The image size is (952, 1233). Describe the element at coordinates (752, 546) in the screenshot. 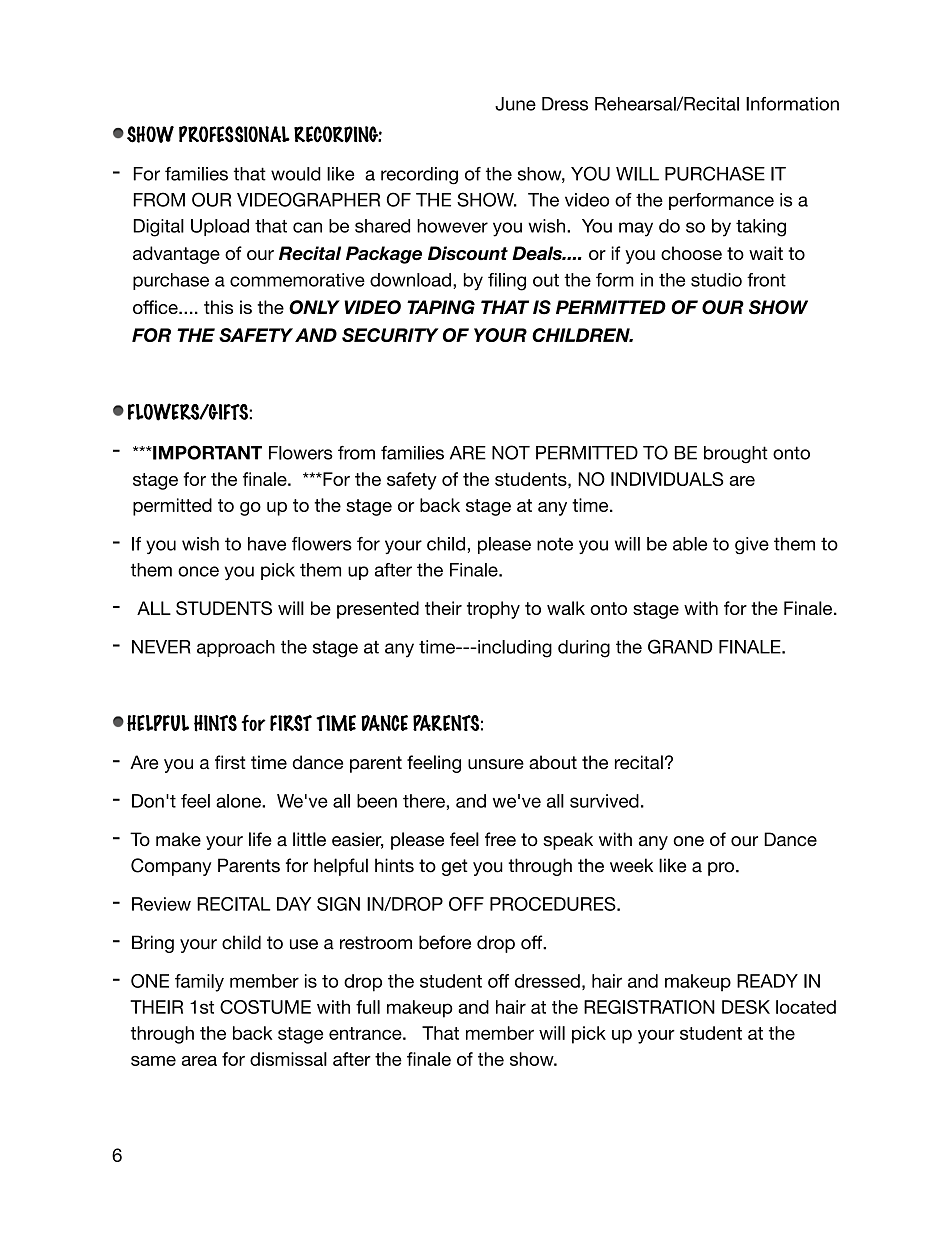

I see `give` at that location.
